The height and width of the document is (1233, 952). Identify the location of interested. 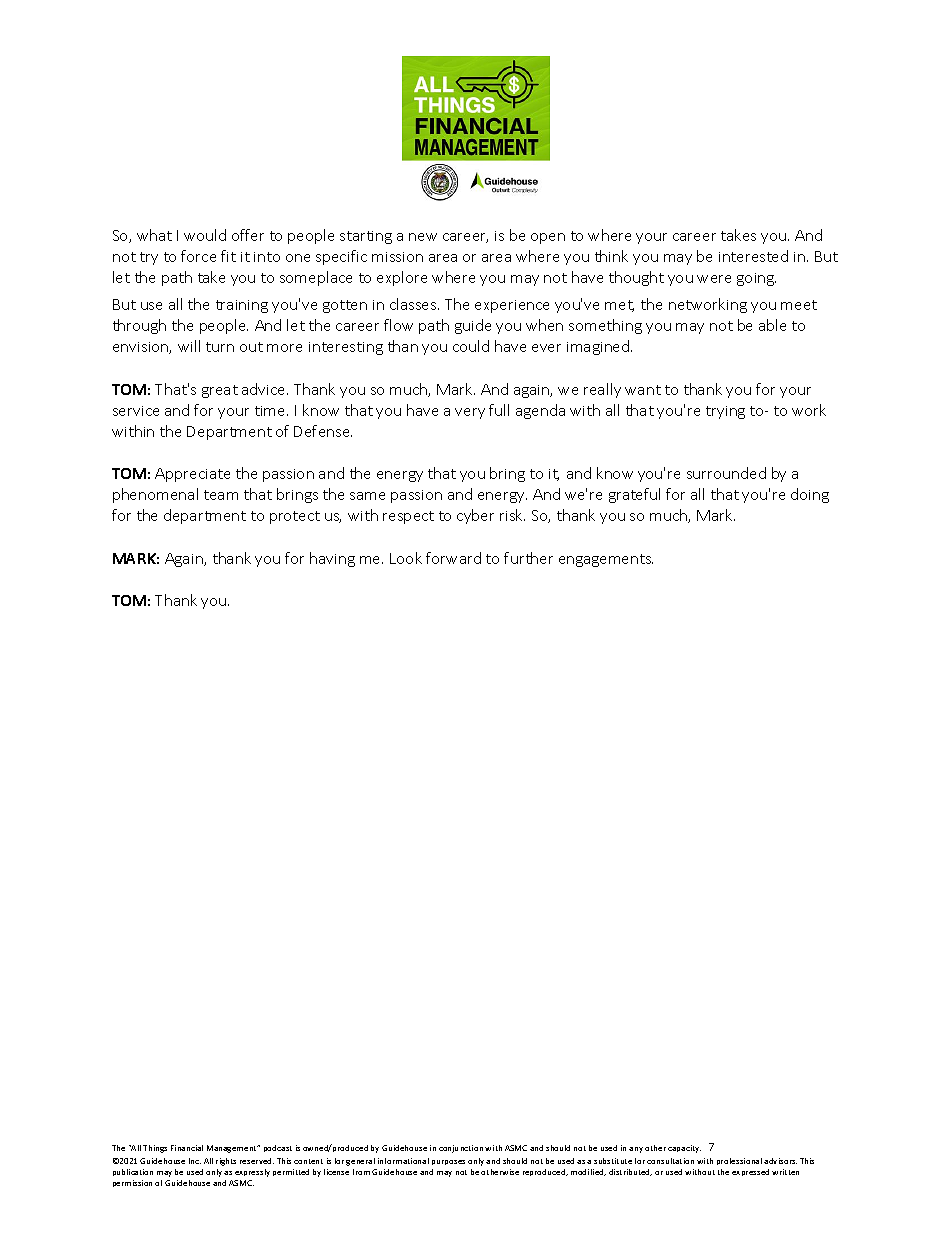
(753, 256).
